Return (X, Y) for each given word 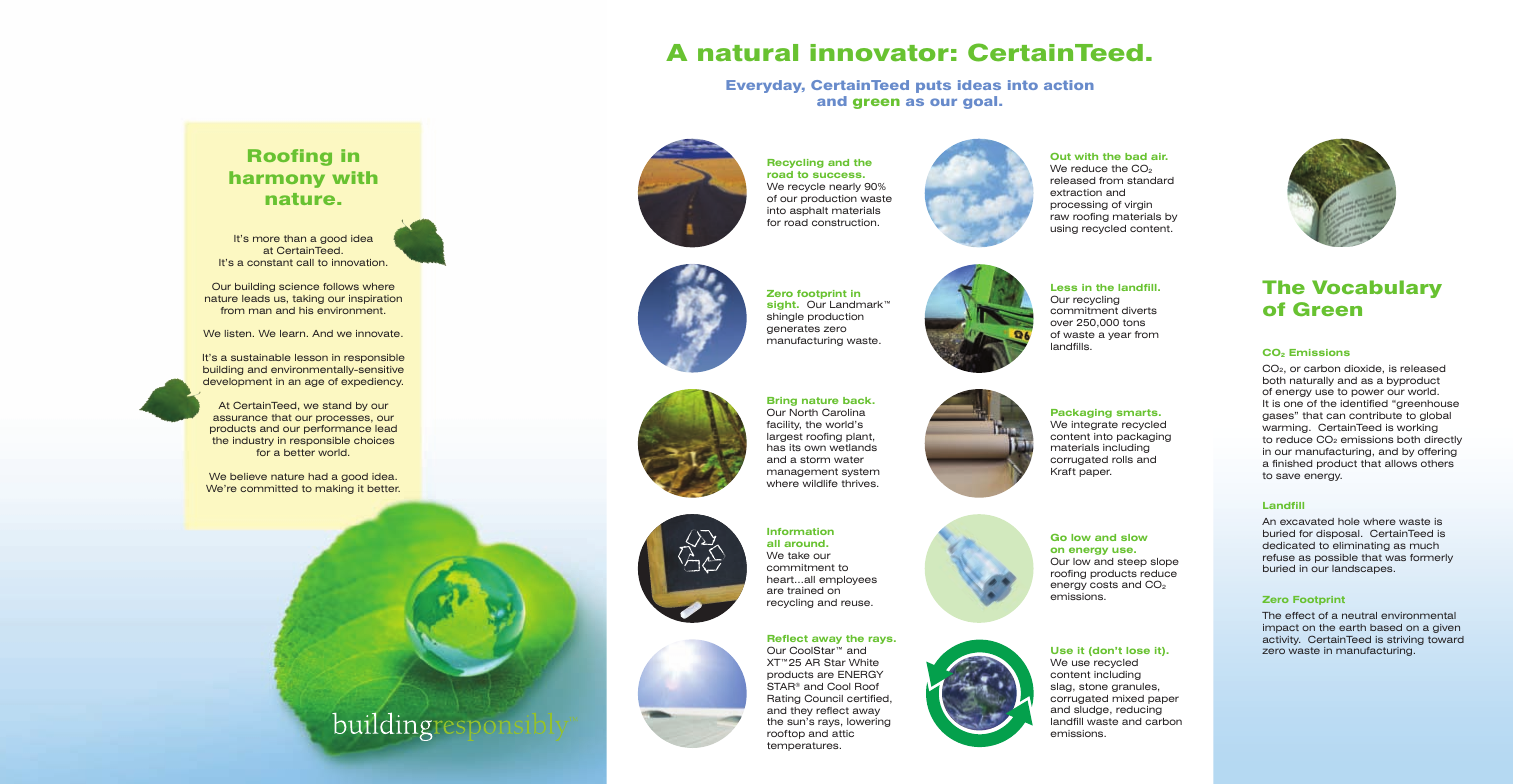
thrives (860, 483)
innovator (879, 53)
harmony (277, 179)
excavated (1307, 521)
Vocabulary (1377, 289)
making (334, 489)
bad (1136, 156)
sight (782, 305)
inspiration (375, 299)
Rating (783, 699)
